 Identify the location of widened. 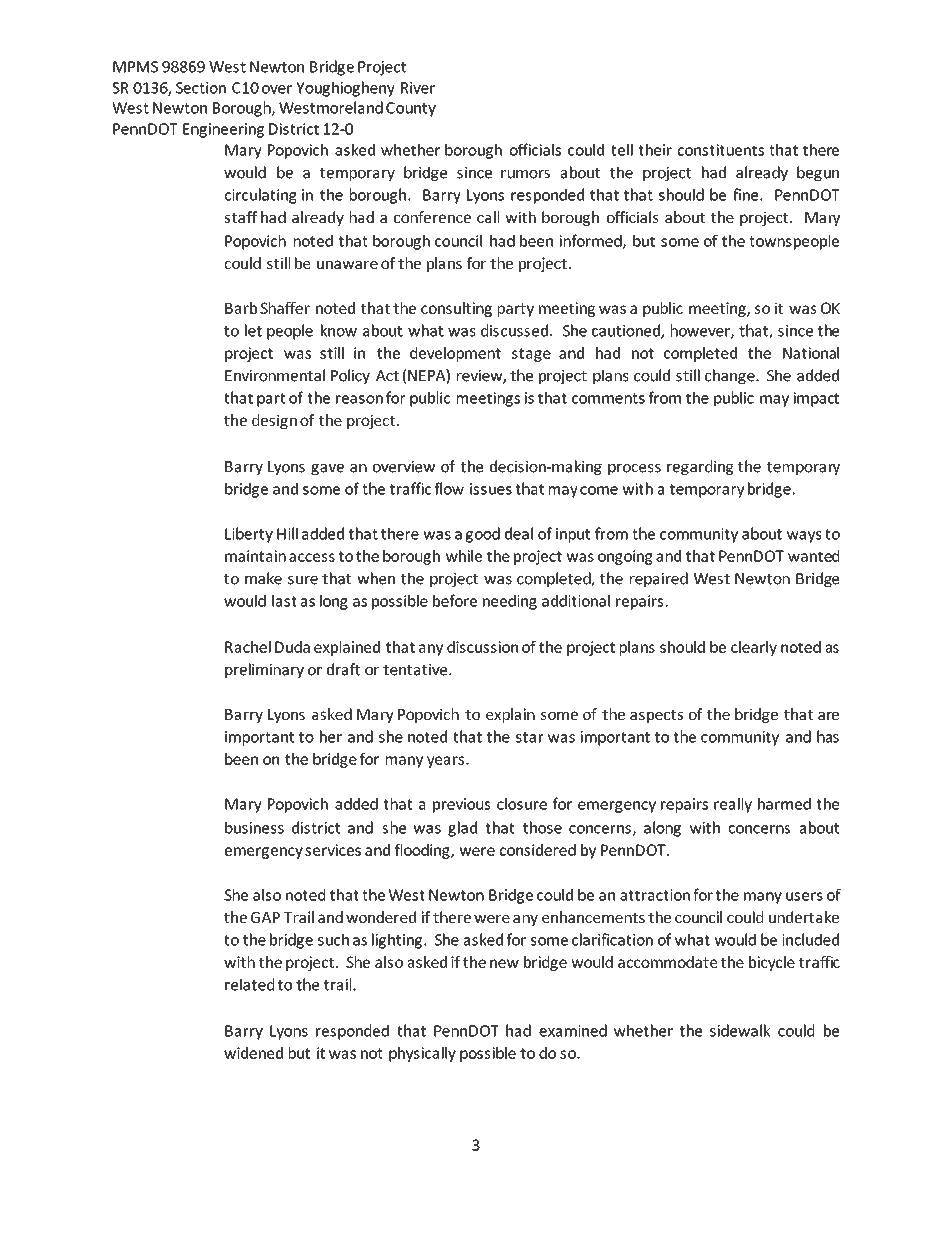
(253, 1053).
